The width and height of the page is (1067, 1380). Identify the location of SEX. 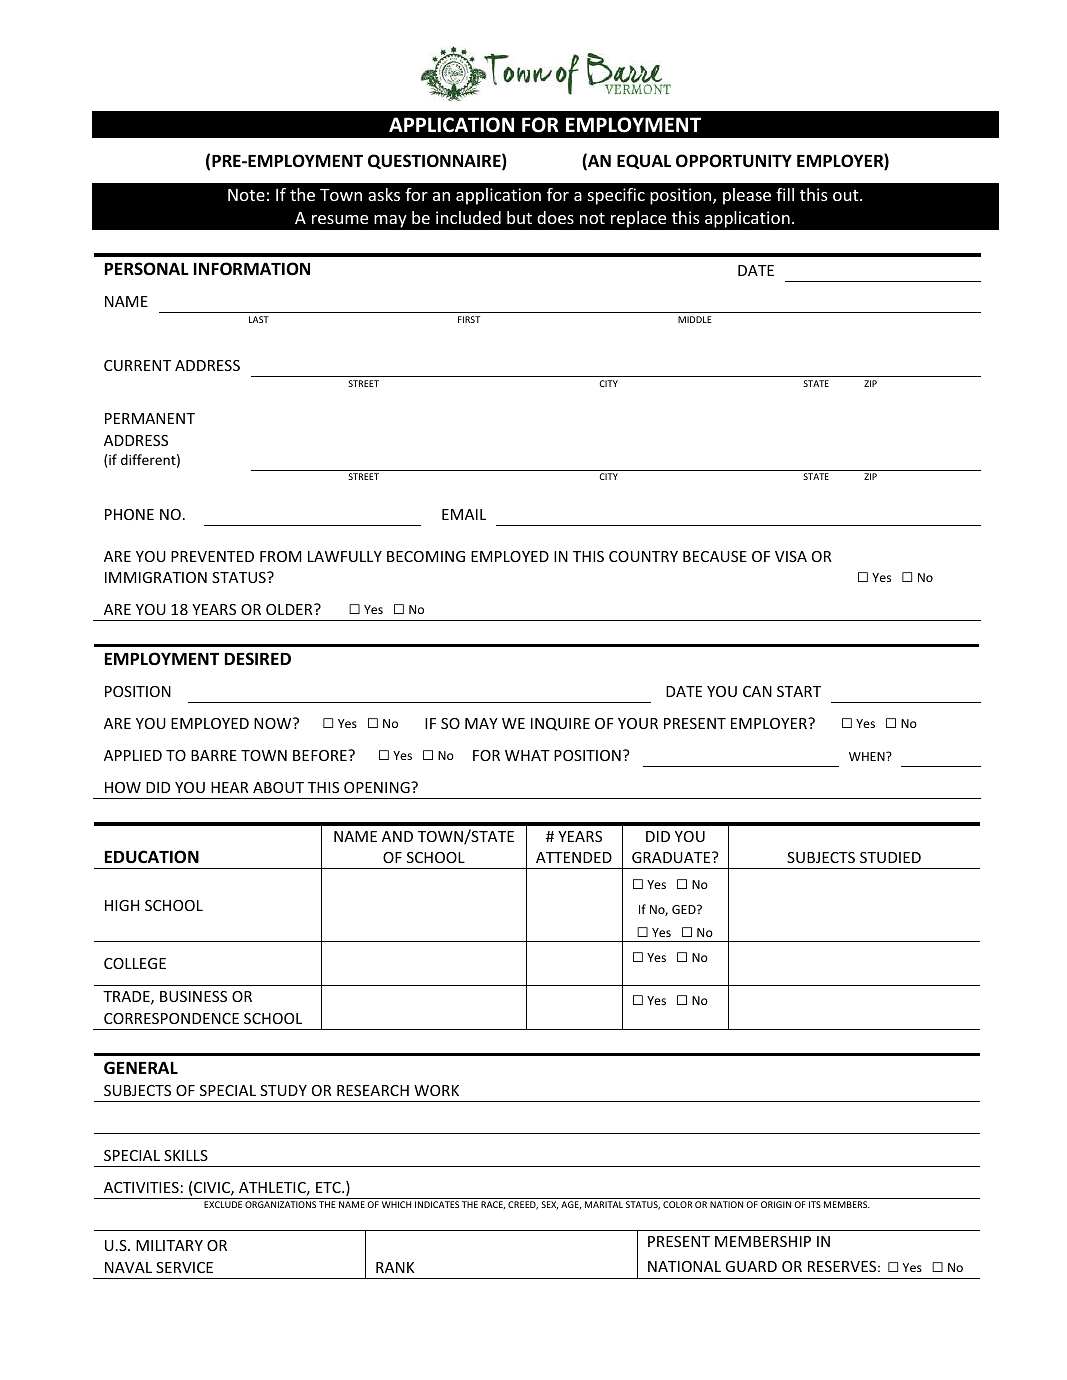
(549, 1205).
